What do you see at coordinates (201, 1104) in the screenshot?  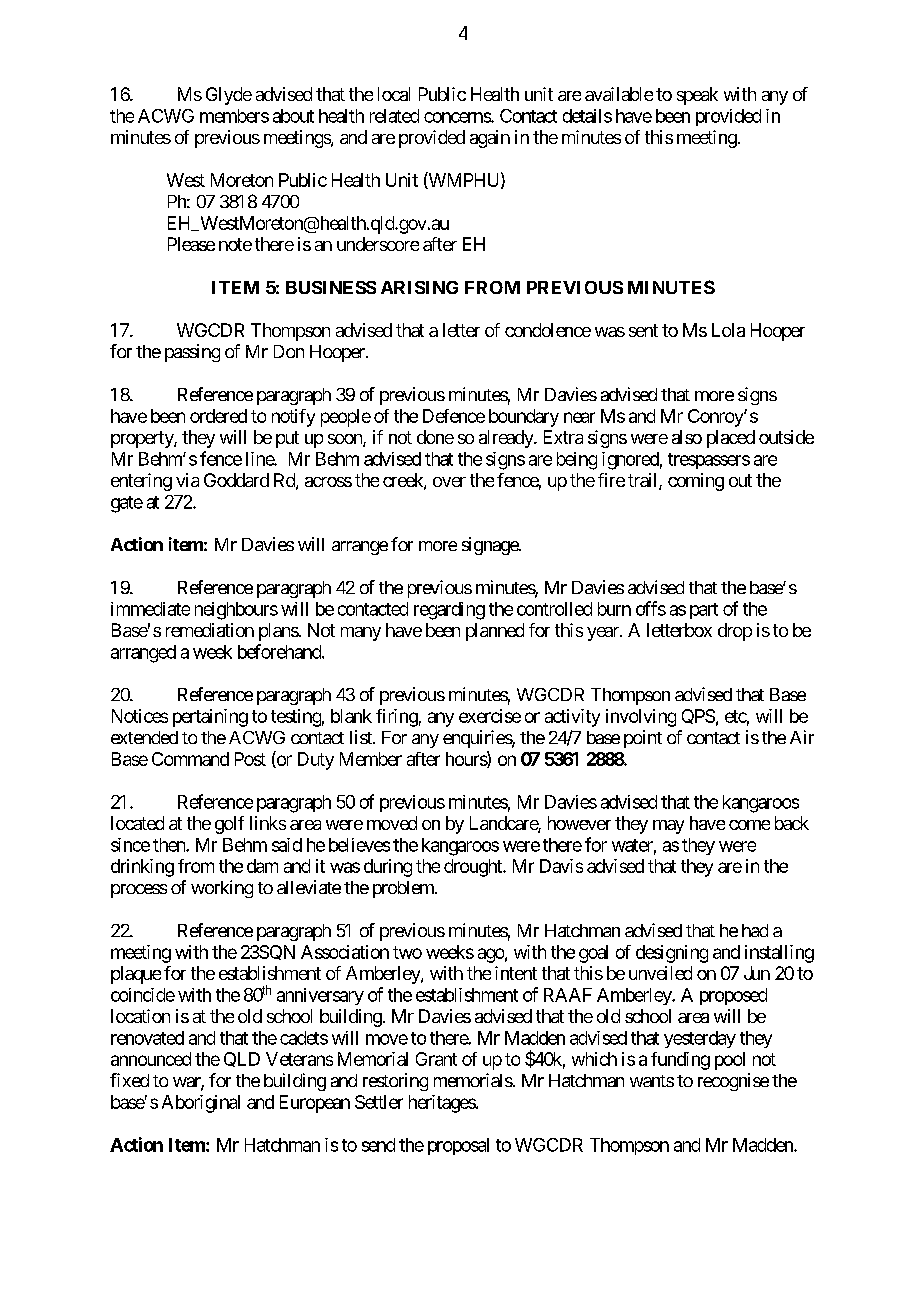 I see `Aboriginal` at bounding box center [201, 1104].
